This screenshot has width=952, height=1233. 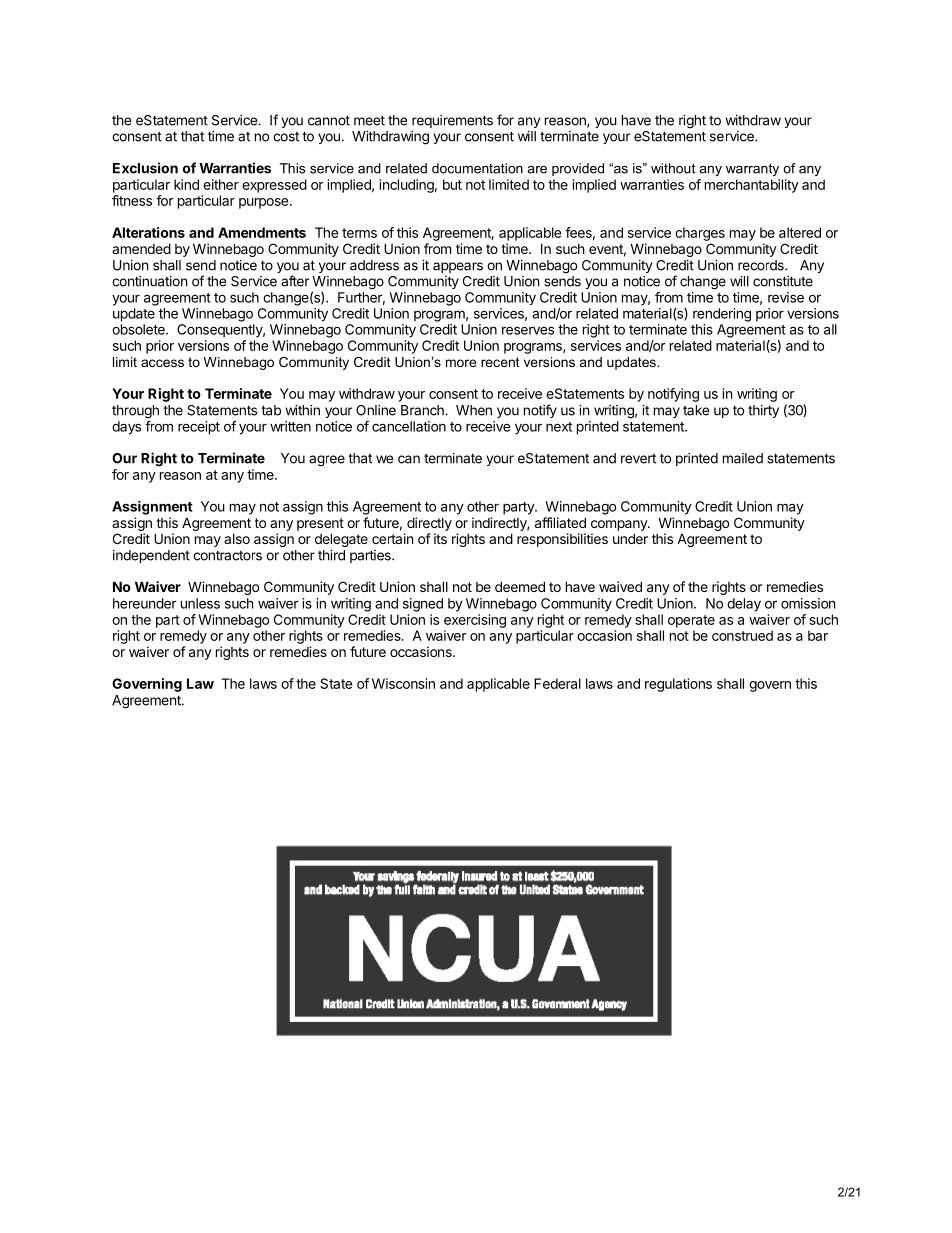 I want to click on unless, so click(x=200, y=603).
